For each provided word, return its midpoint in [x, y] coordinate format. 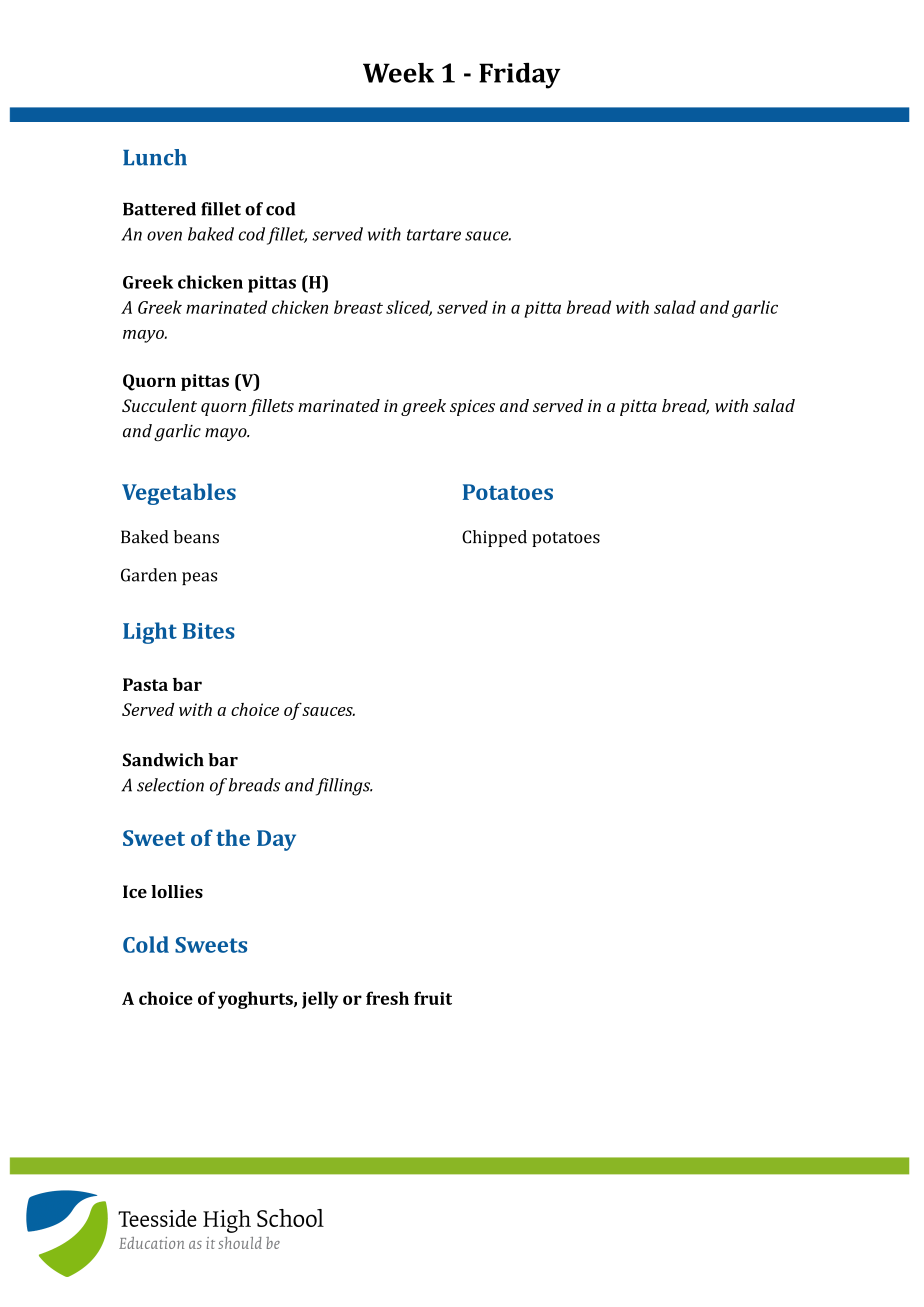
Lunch [155, 157]
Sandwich [163, 760]
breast [358, 307]
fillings [344, 787]
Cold [146, 944]
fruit [433, 998]
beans [196, 537]
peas [199, 578]
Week [398, 73]
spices [472, 407]
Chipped [494, 538]
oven [164, 236]
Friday [520, 76]
